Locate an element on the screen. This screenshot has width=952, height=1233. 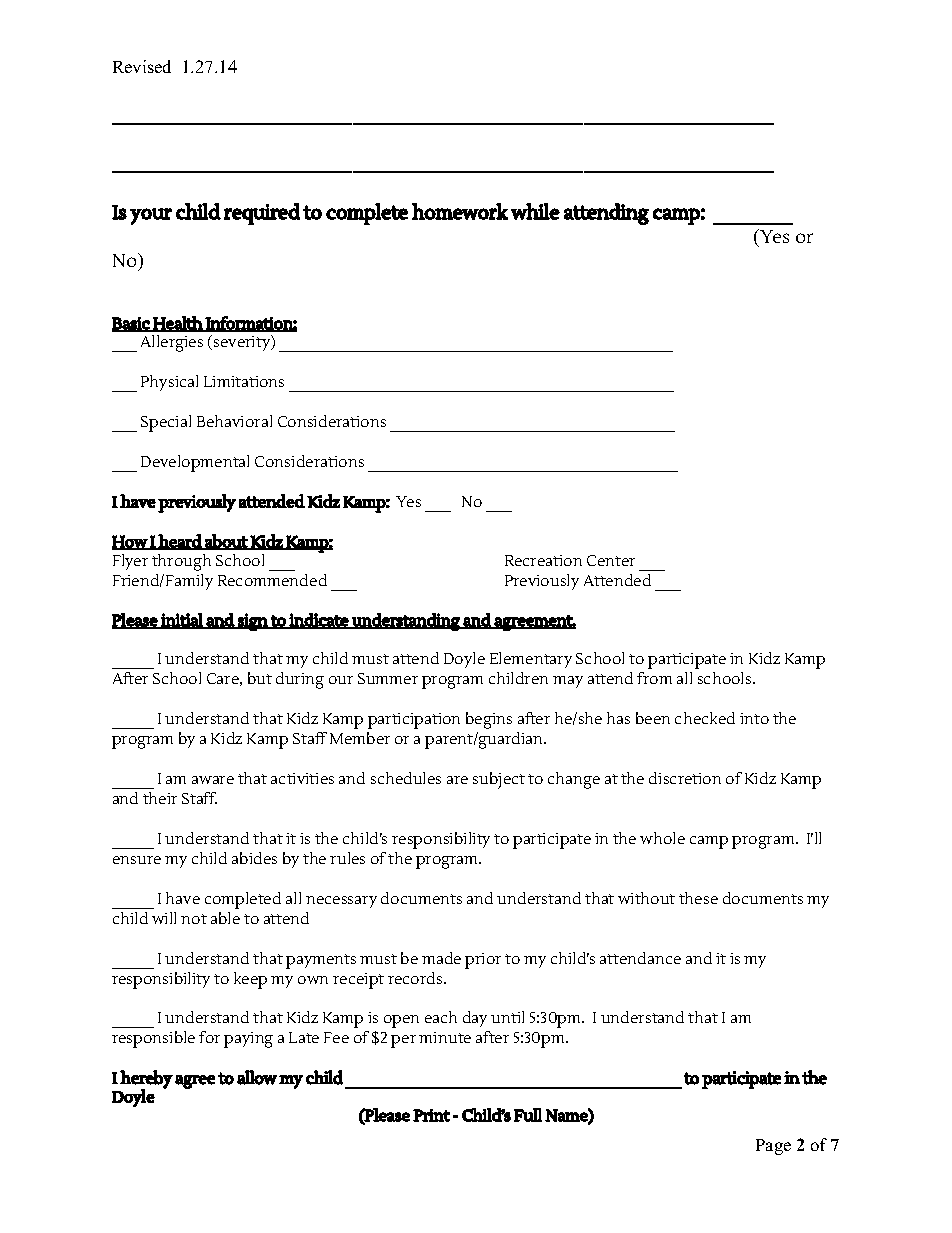
while is located at coordinates (535, 211).
